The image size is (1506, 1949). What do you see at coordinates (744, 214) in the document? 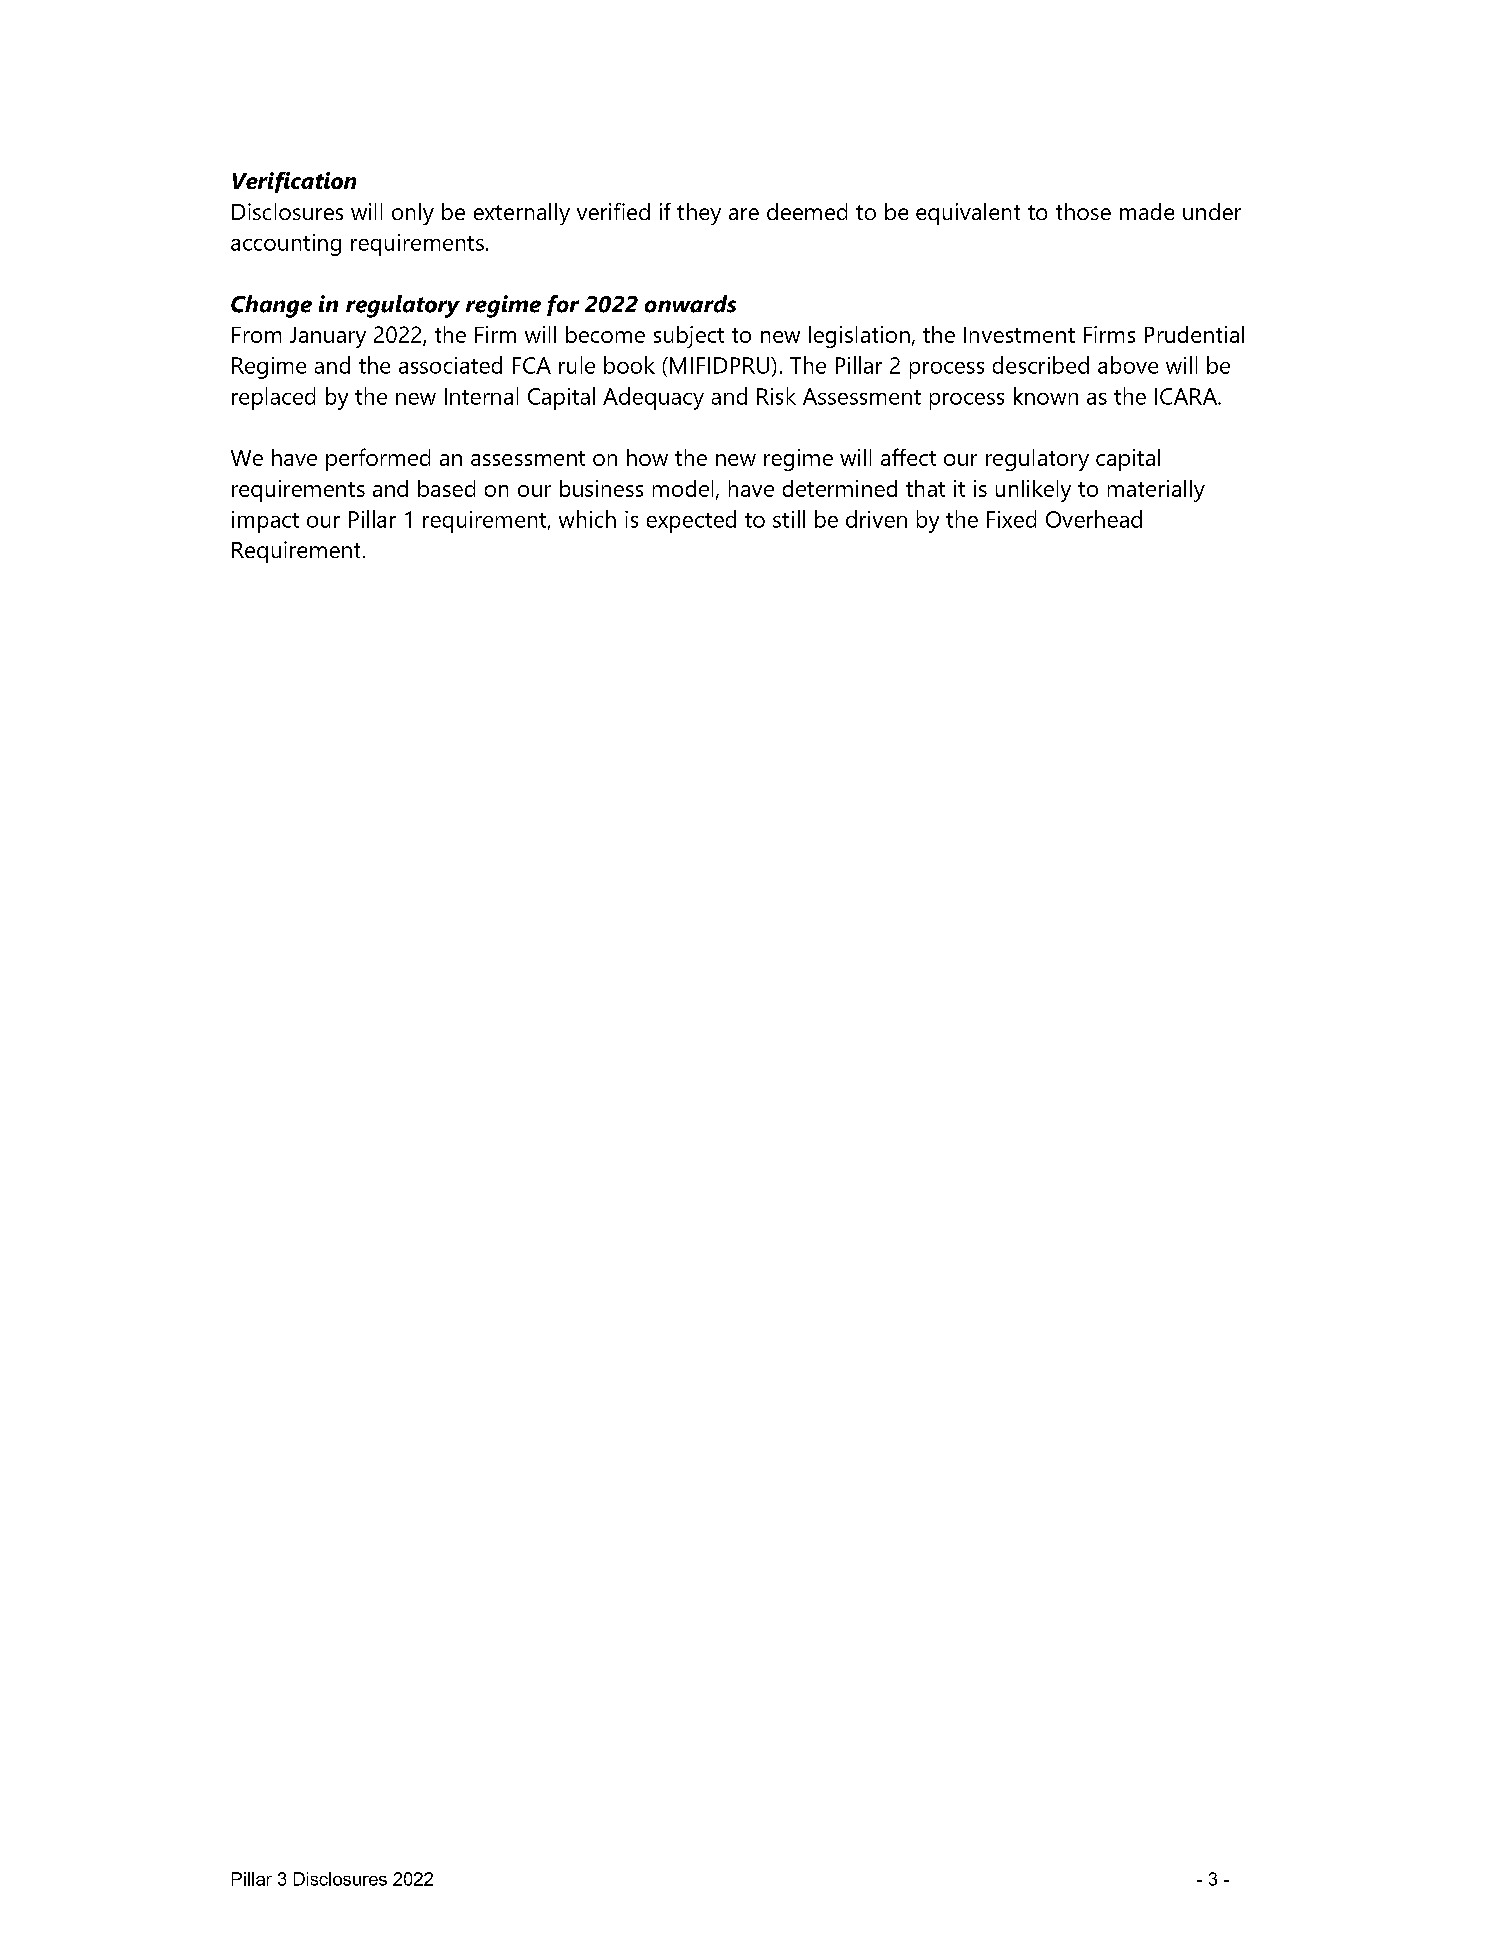
I see `are` at bounding box center [744, 214].
